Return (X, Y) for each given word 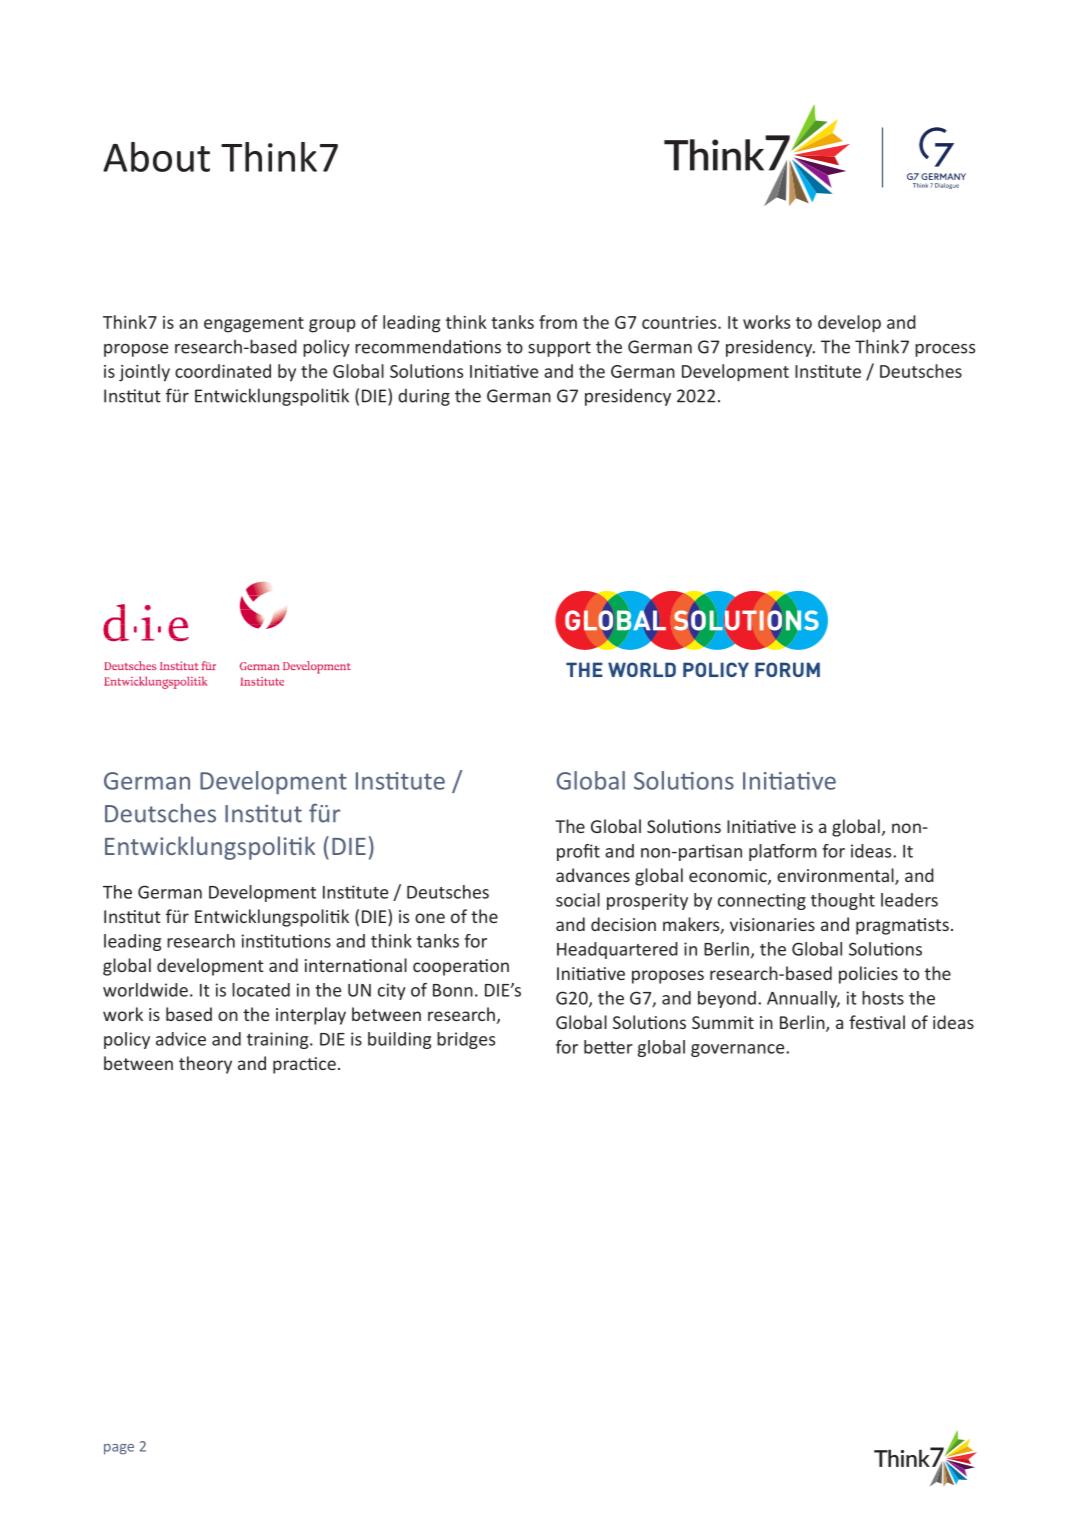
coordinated (223, 371)
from (558, 322)
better (608, 1047)
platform (783, 852)
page (119, 1449)
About (156, 157)
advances (593, 875)
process (945, 350)
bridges (466, 1040)
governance (739, 1050)
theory (205, 1065)
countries (680, 322)
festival (877, 1022)
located (261, 990)
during (424, 397)
